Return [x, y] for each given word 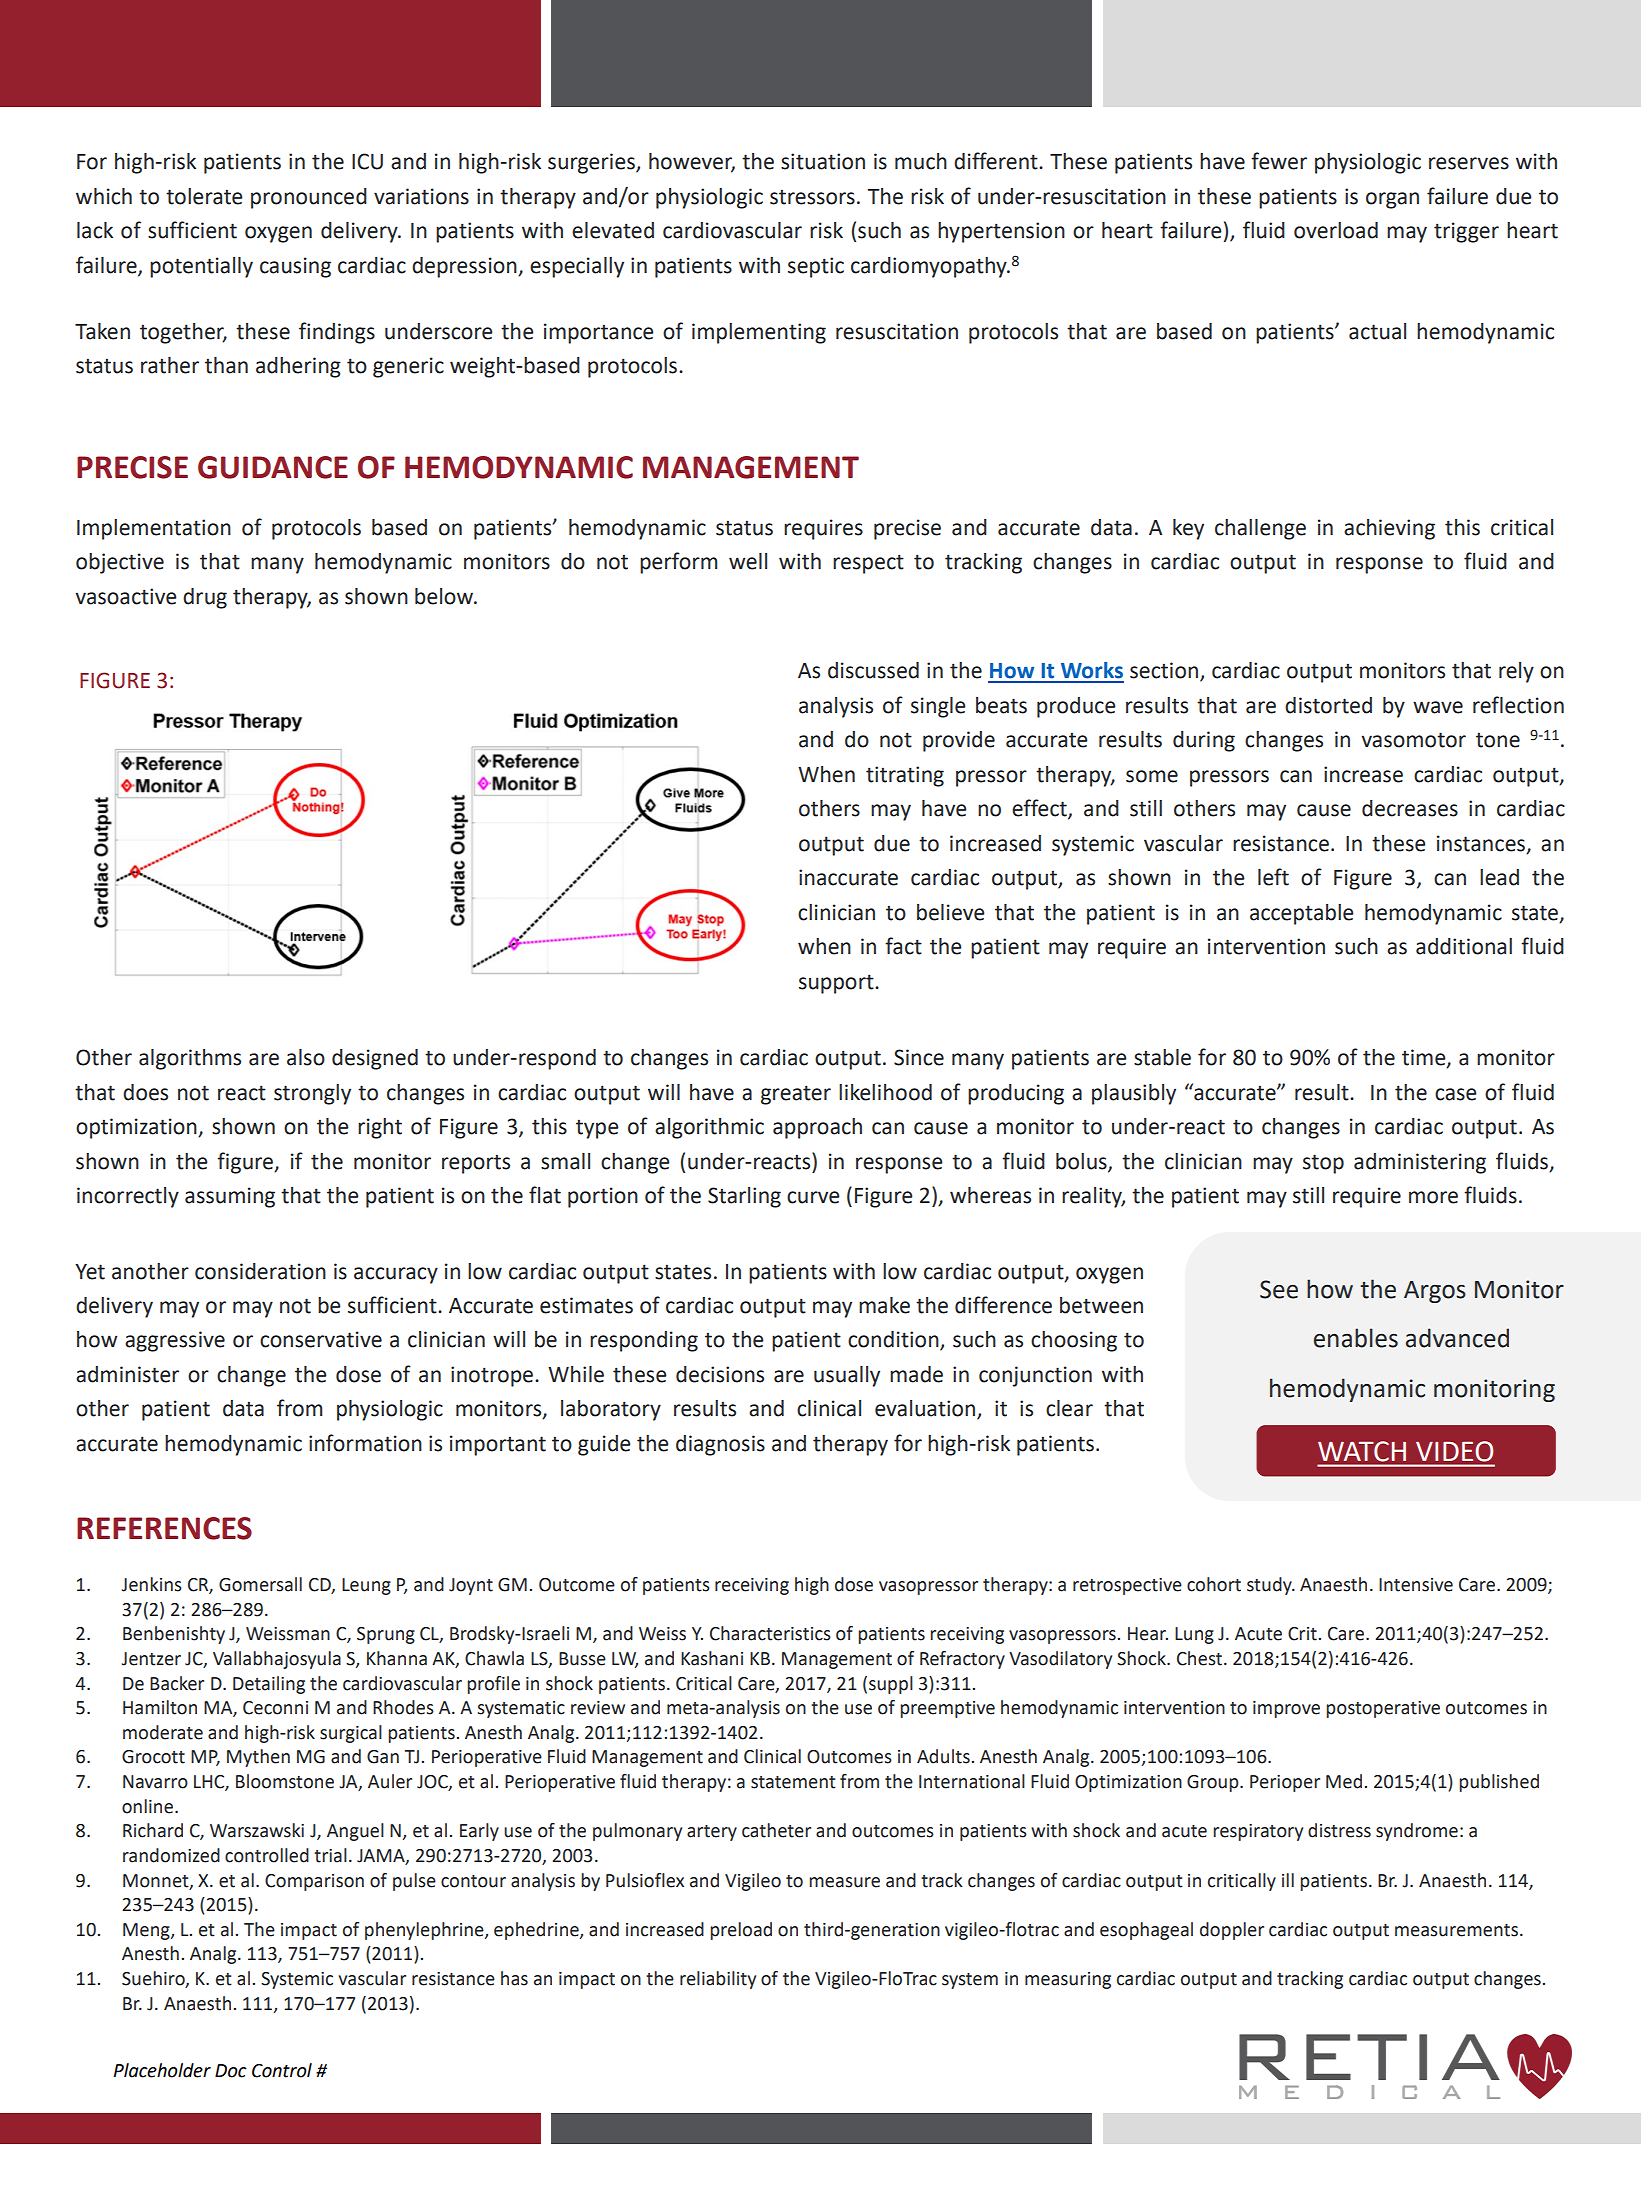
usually [847, 1376]
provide [959, 741]
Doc [231, 2071]
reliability [718, 1980]
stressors [812, 197]
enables [1356, 1338]
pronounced [309, 198]
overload [1336, 230]
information [365, 1443]
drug [205, 598]
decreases [1410, 808]
